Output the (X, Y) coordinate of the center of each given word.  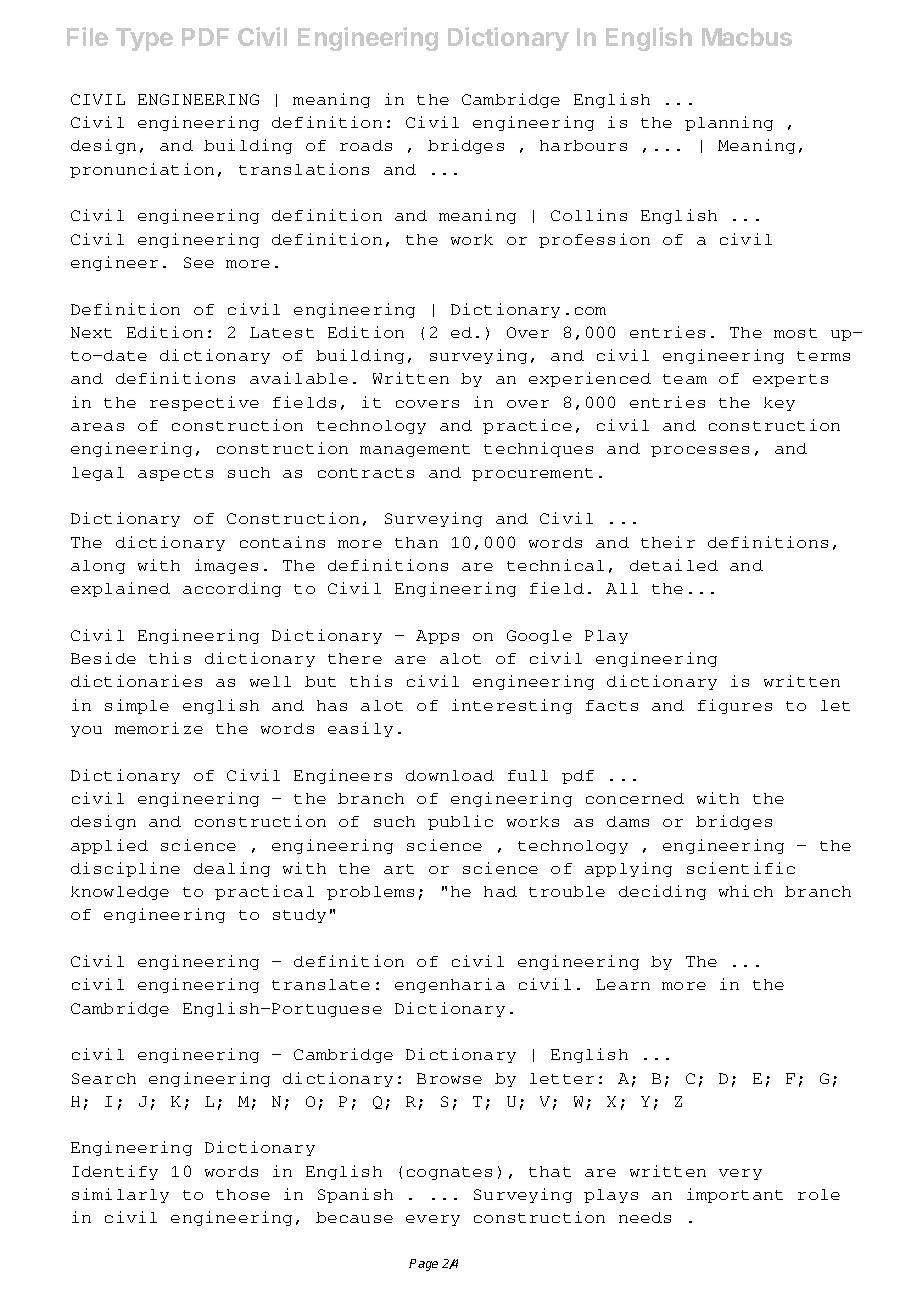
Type (144, 39)
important (735, 1195)
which (746, 891)
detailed (674, 565)
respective (204, 403)
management (415, 450)
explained (120, 589)
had (500, 891)
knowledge (120, 893)
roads (366, 145)
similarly (120, 1195)
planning (729, 123)
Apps (437, 637)
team (685, 379)
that (550, 1171)
